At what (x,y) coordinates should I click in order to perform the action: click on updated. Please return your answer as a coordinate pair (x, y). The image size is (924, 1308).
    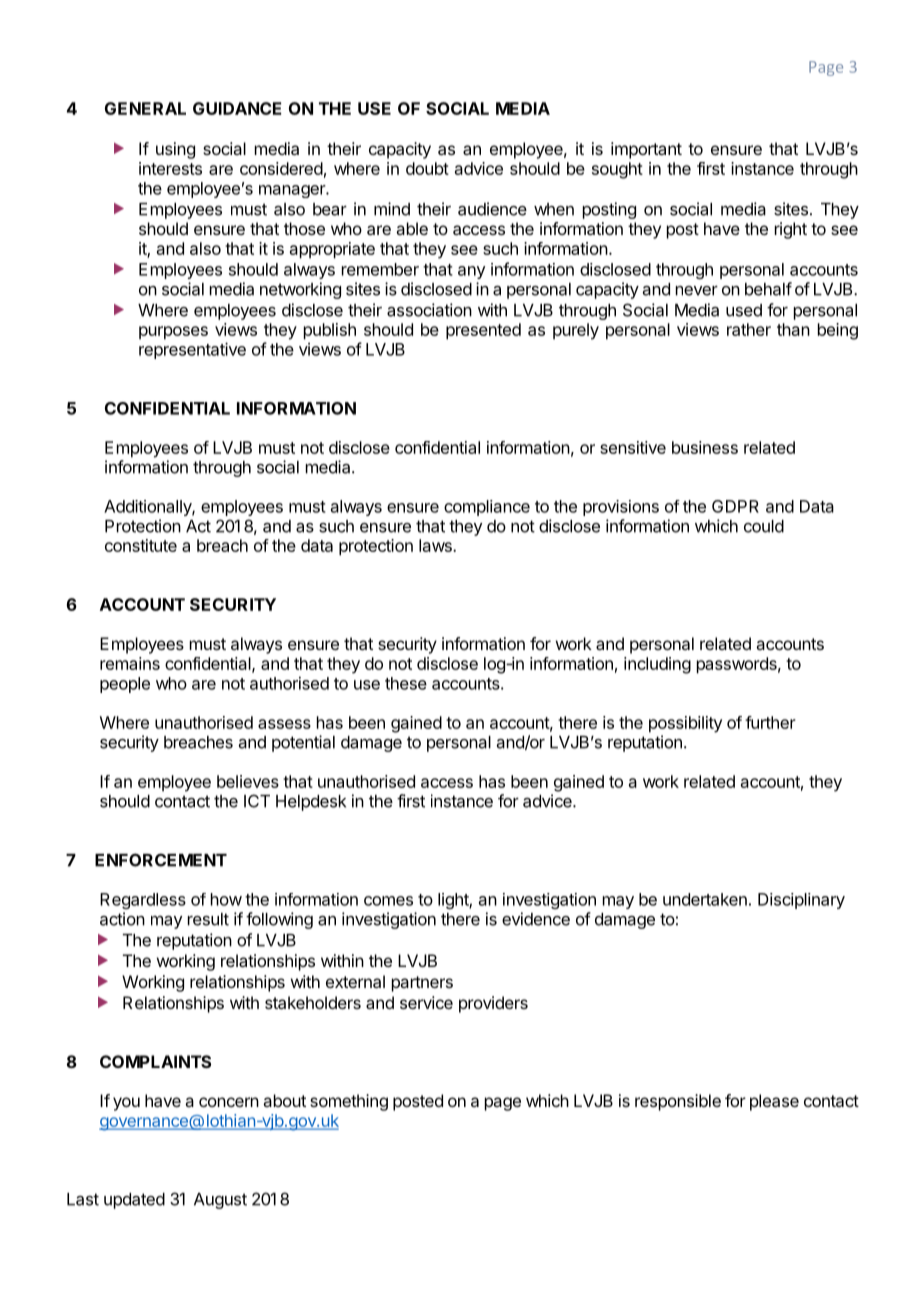
    Looking at the image, I should click on (134, 1201).
